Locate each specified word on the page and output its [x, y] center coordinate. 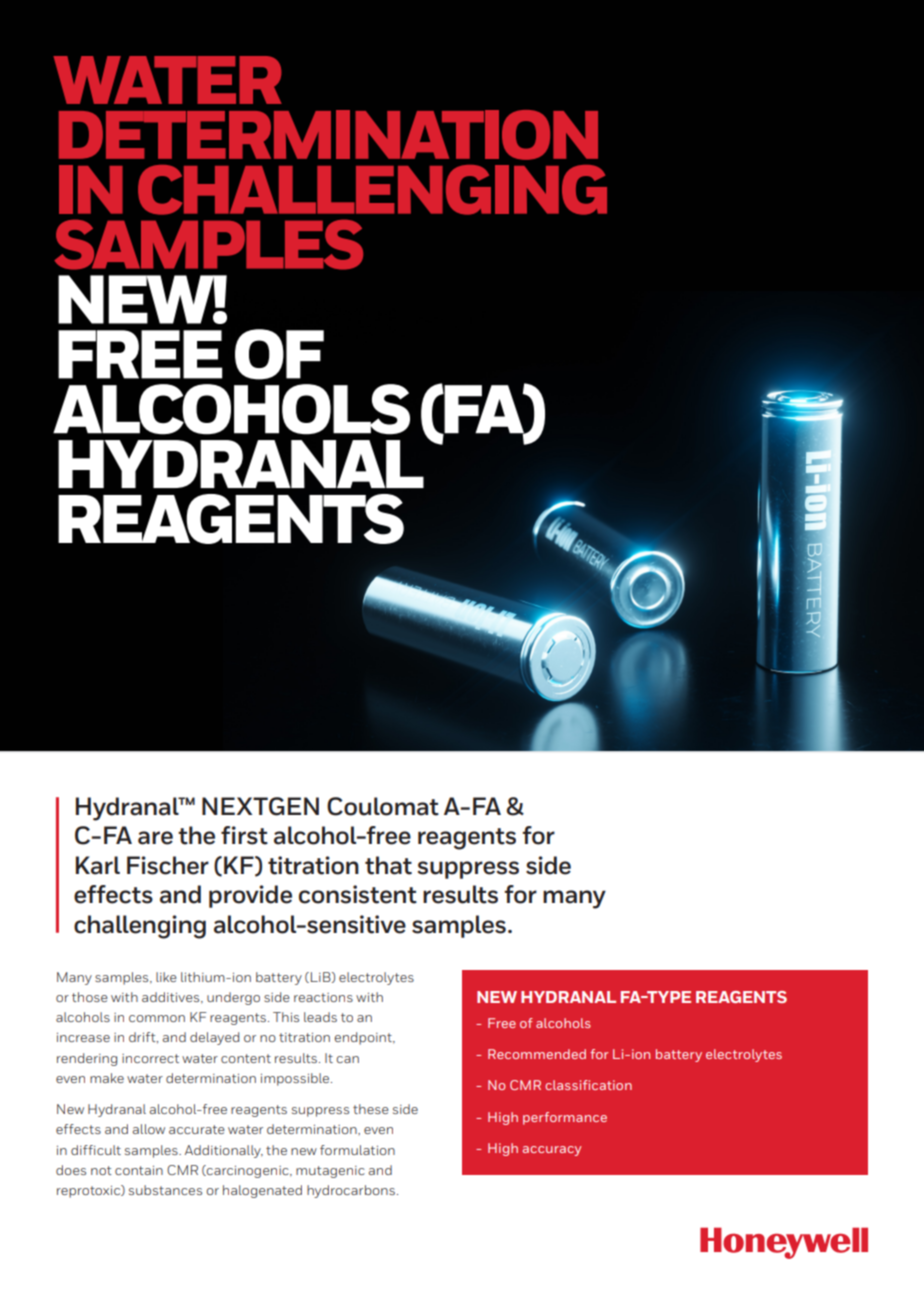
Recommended [537, 1054]
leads [320, 1017]
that [388, 865]
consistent [358, 894]
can [348, 1059]
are [155, 838]
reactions [323, 997]
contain [139, 1170]
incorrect [150, 1058]
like [166, 977]
